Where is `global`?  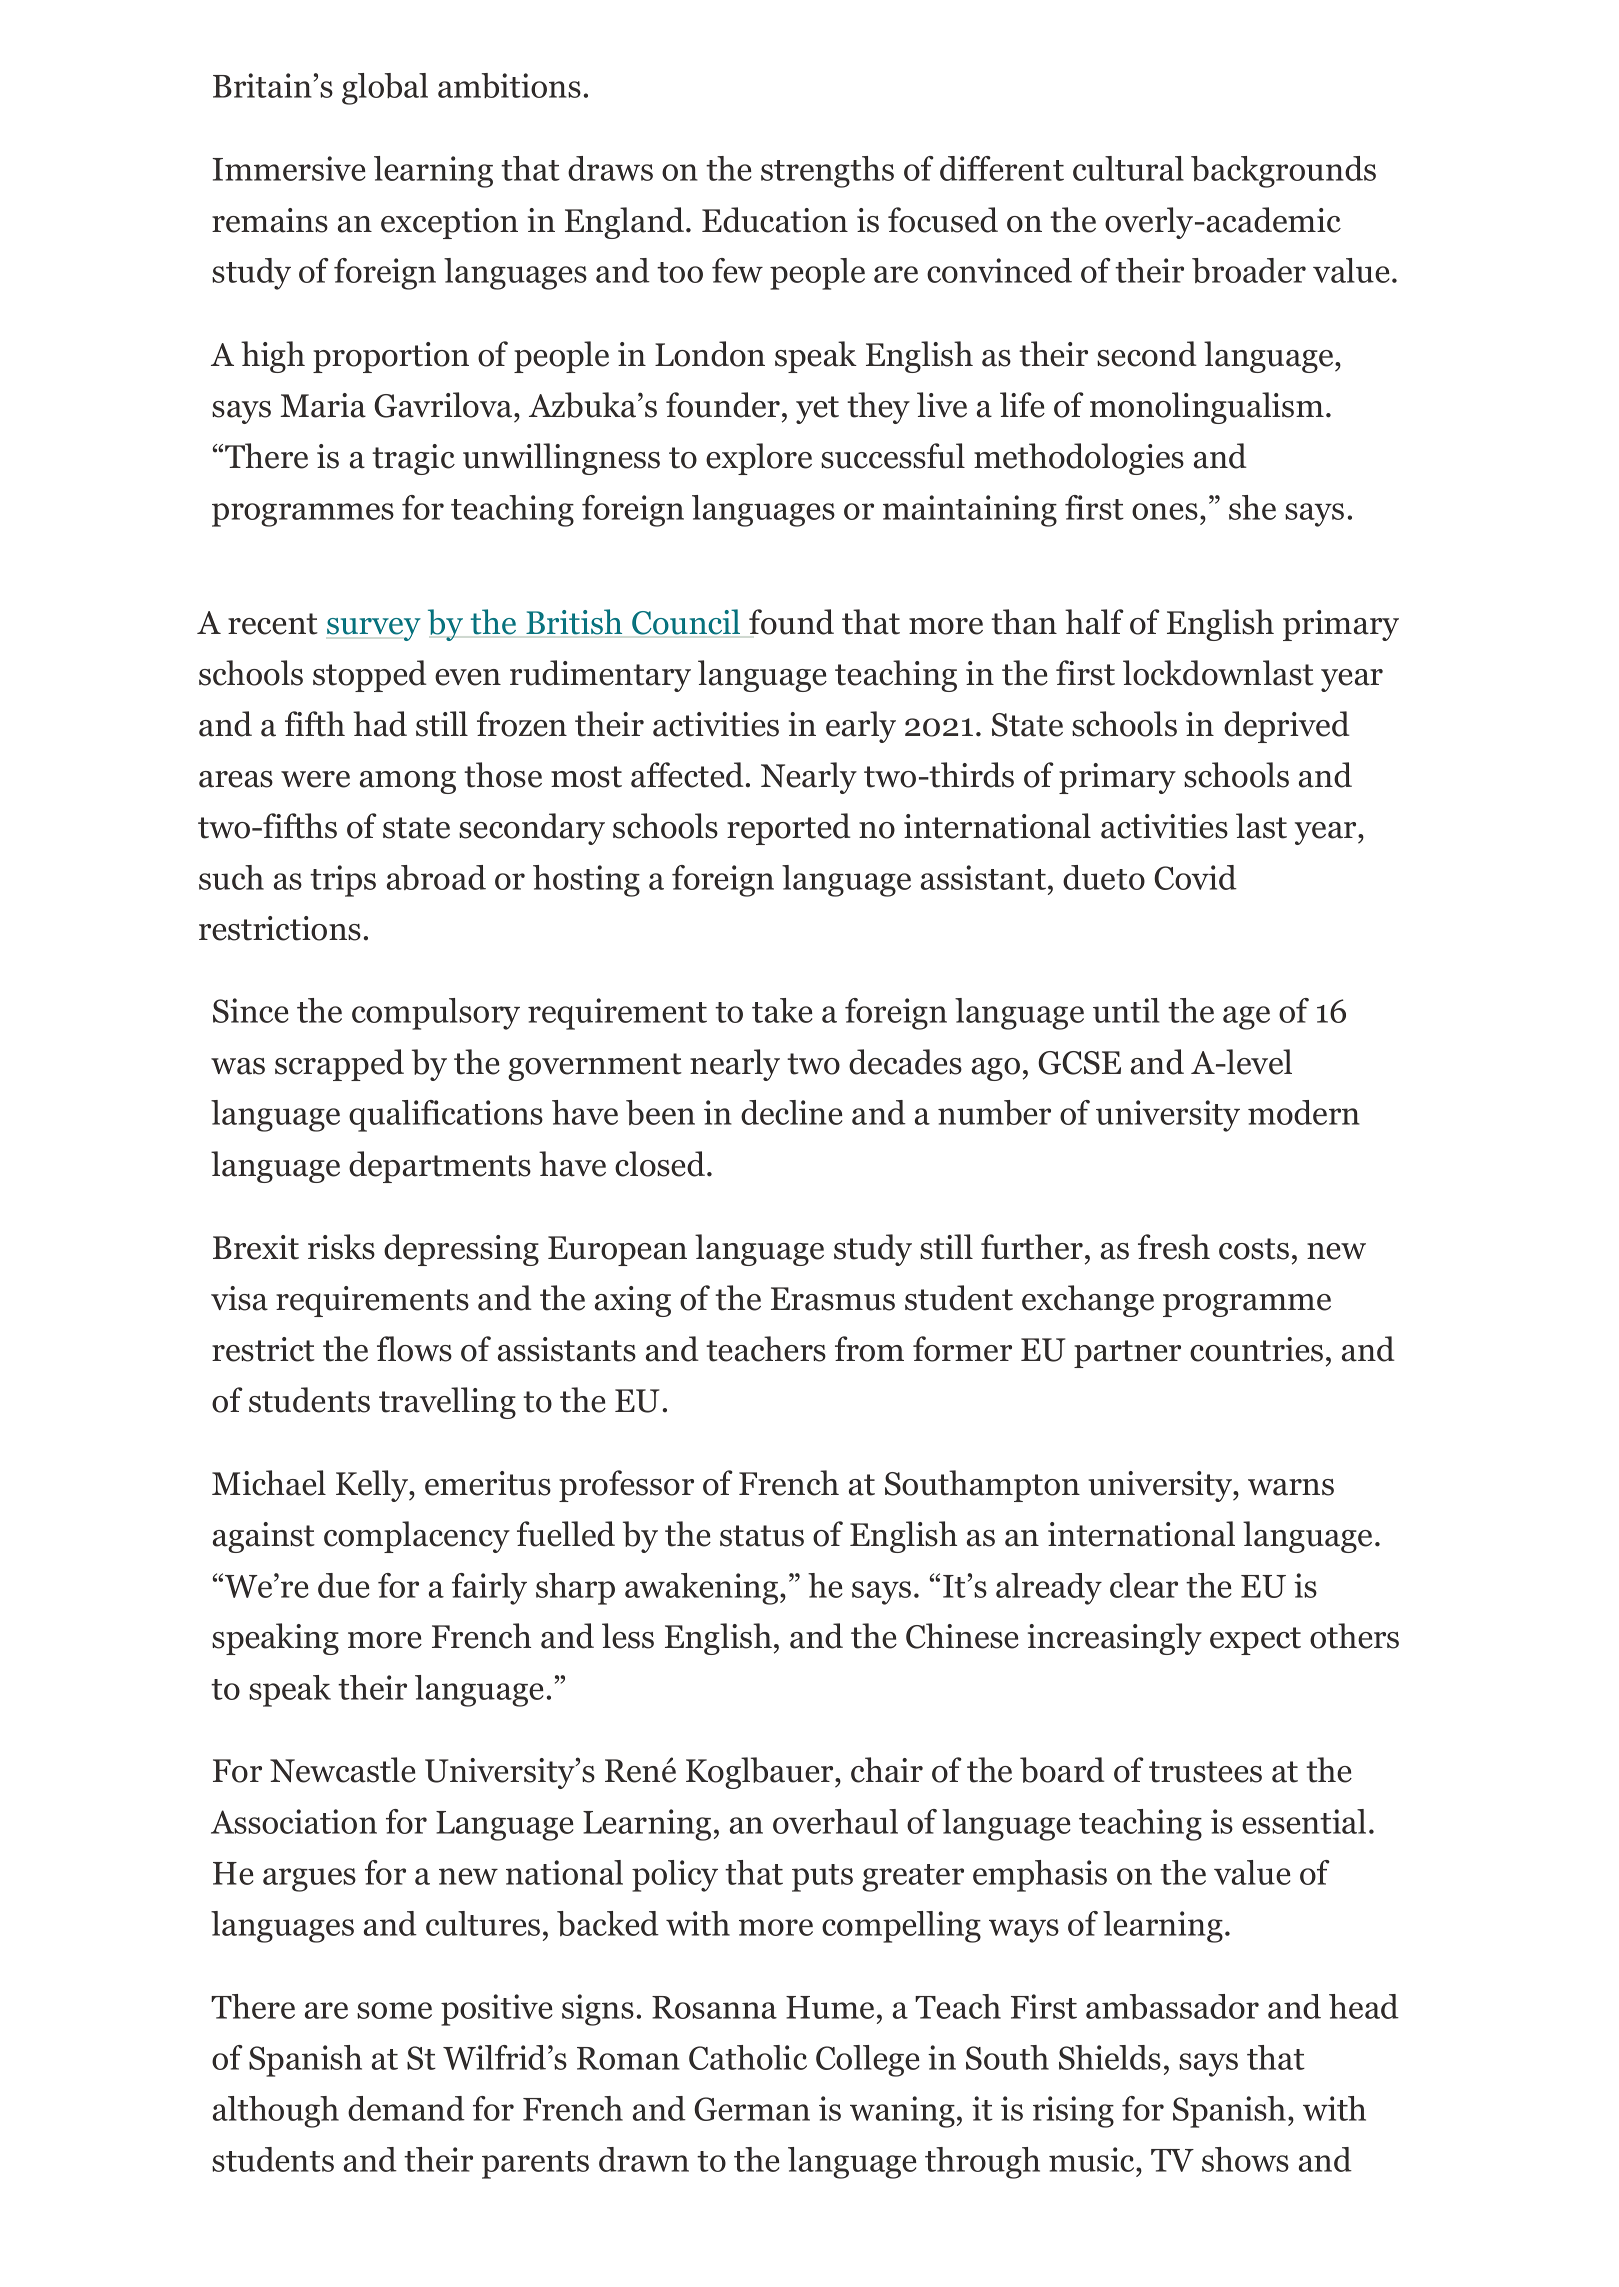 global is located at coordinates (385, 89).
